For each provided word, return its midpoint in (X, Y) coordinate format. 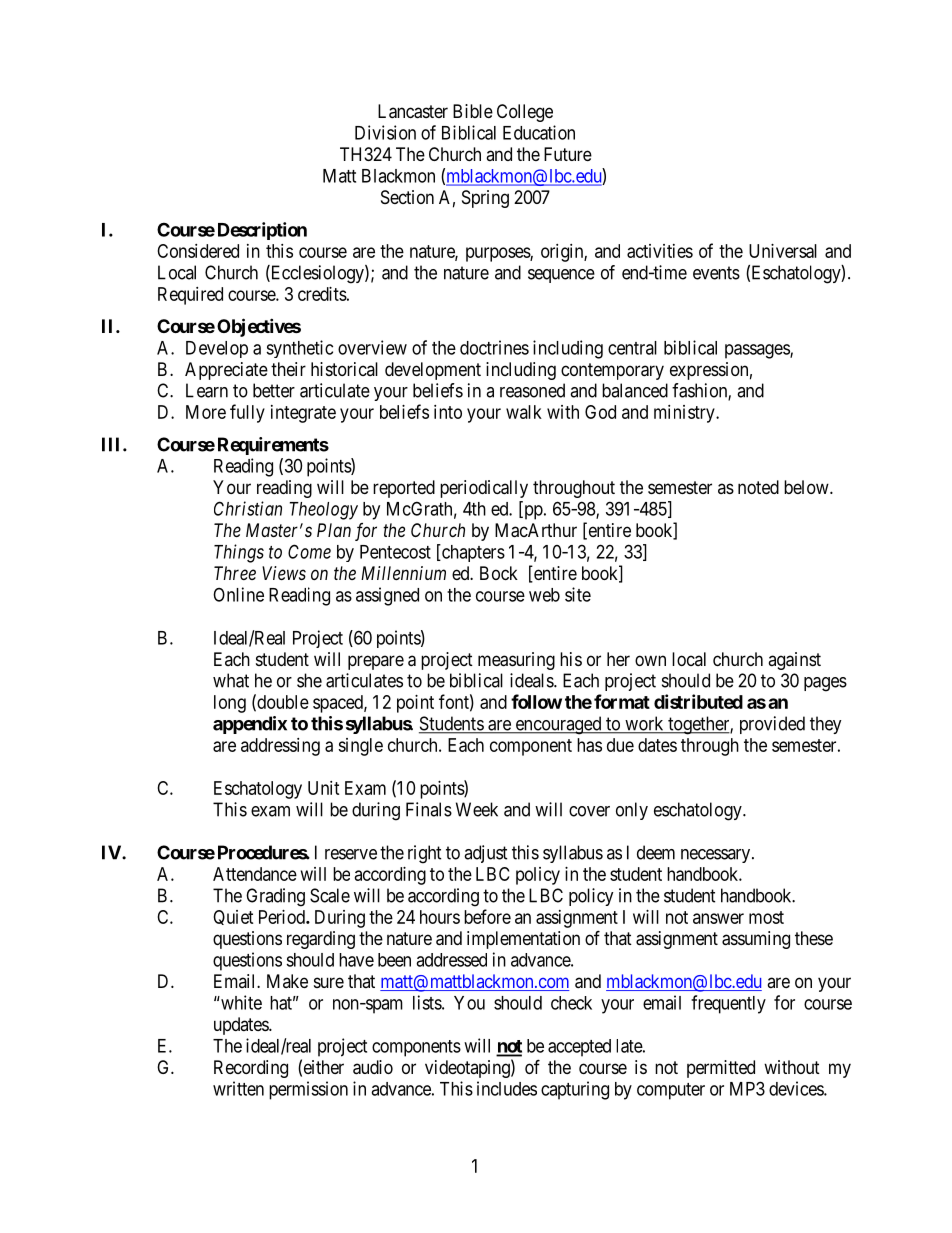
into (448, 412)
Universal (783, 251)
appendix (250, 725)
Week (477, 809)
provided (772, 725)
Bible (473, 111)
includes (507, 1088)
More (206, 412)
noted (758, 487)
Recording (251, 1069)
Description (262, 231)
